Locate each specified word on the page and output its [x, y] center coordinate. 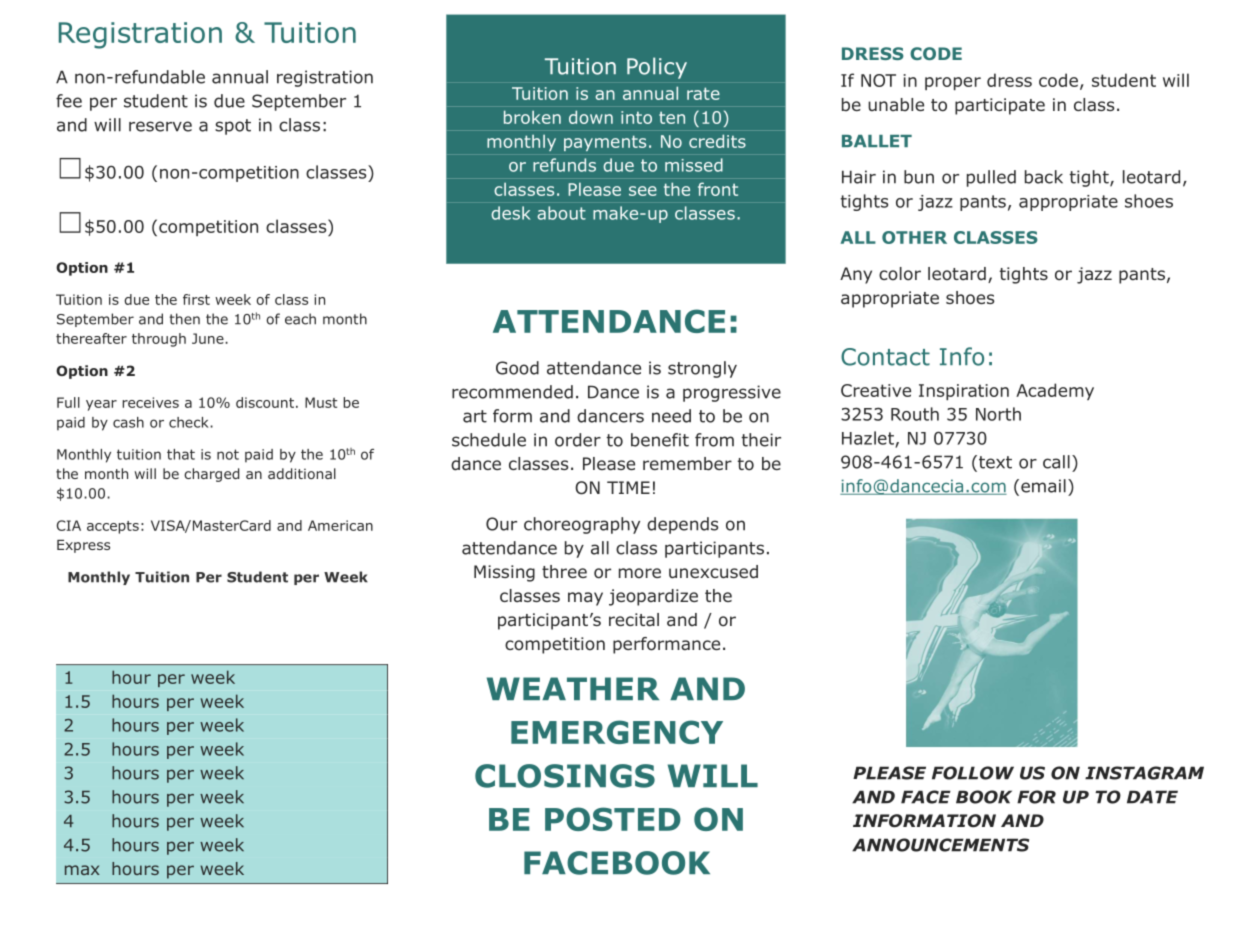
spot [233, 127]
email [1043, 486]
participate [1000, 106]
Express [83, 546]
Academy [1055, 391]
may [585, 599]
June [209, 338]
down [591, 117]
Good [517, 368]
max [82, 870]
